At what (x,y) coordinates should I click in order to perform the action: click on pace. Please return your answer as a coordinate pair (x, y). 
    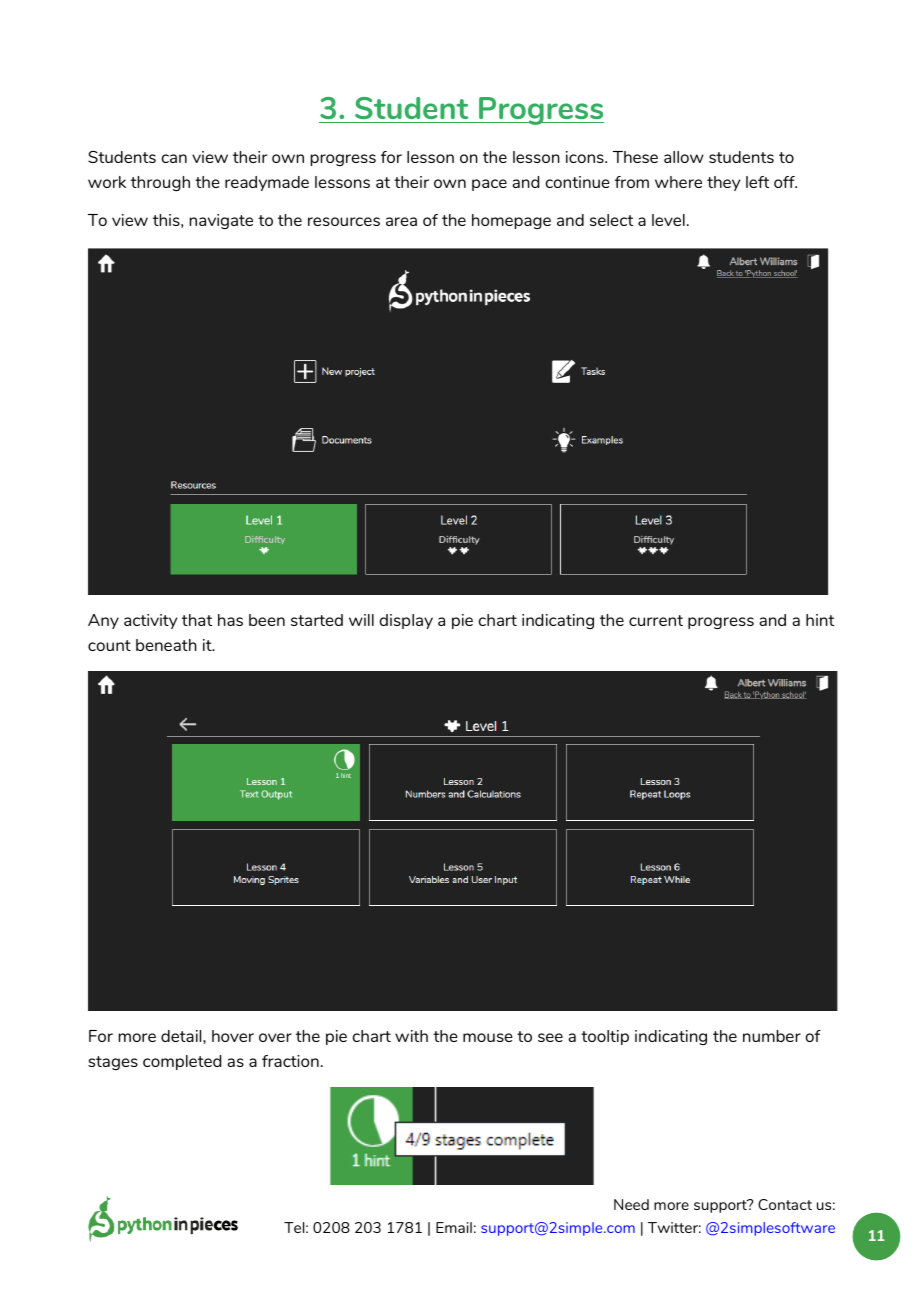
    Looking at the image, I should click on (489, 185).
